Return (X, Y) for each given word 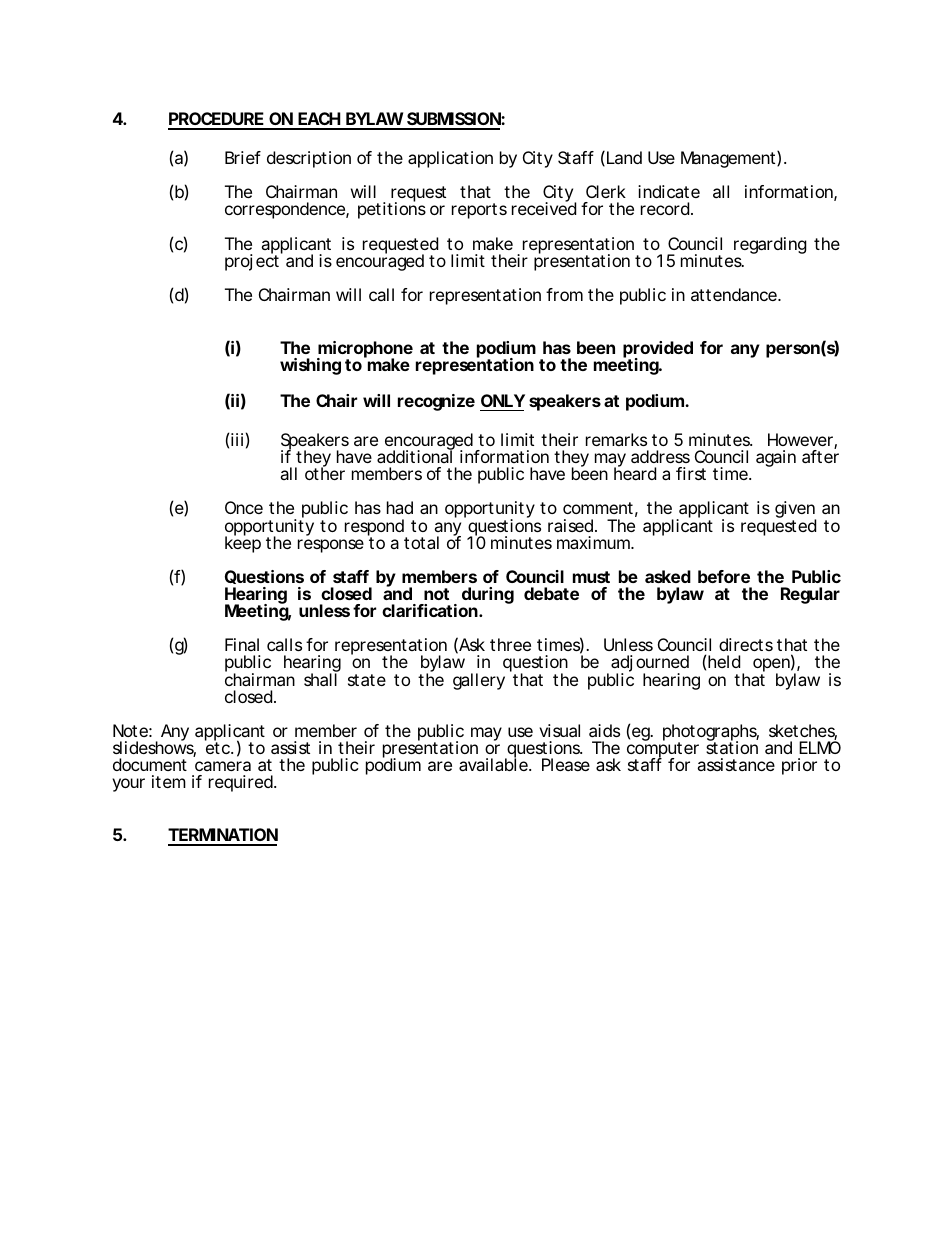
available (494, 764)
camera (223, 766)
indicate (669, 191)
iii (237, 439)
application (450, 159)
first (691, 473)
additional (415, 456)
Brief (243, 157)
